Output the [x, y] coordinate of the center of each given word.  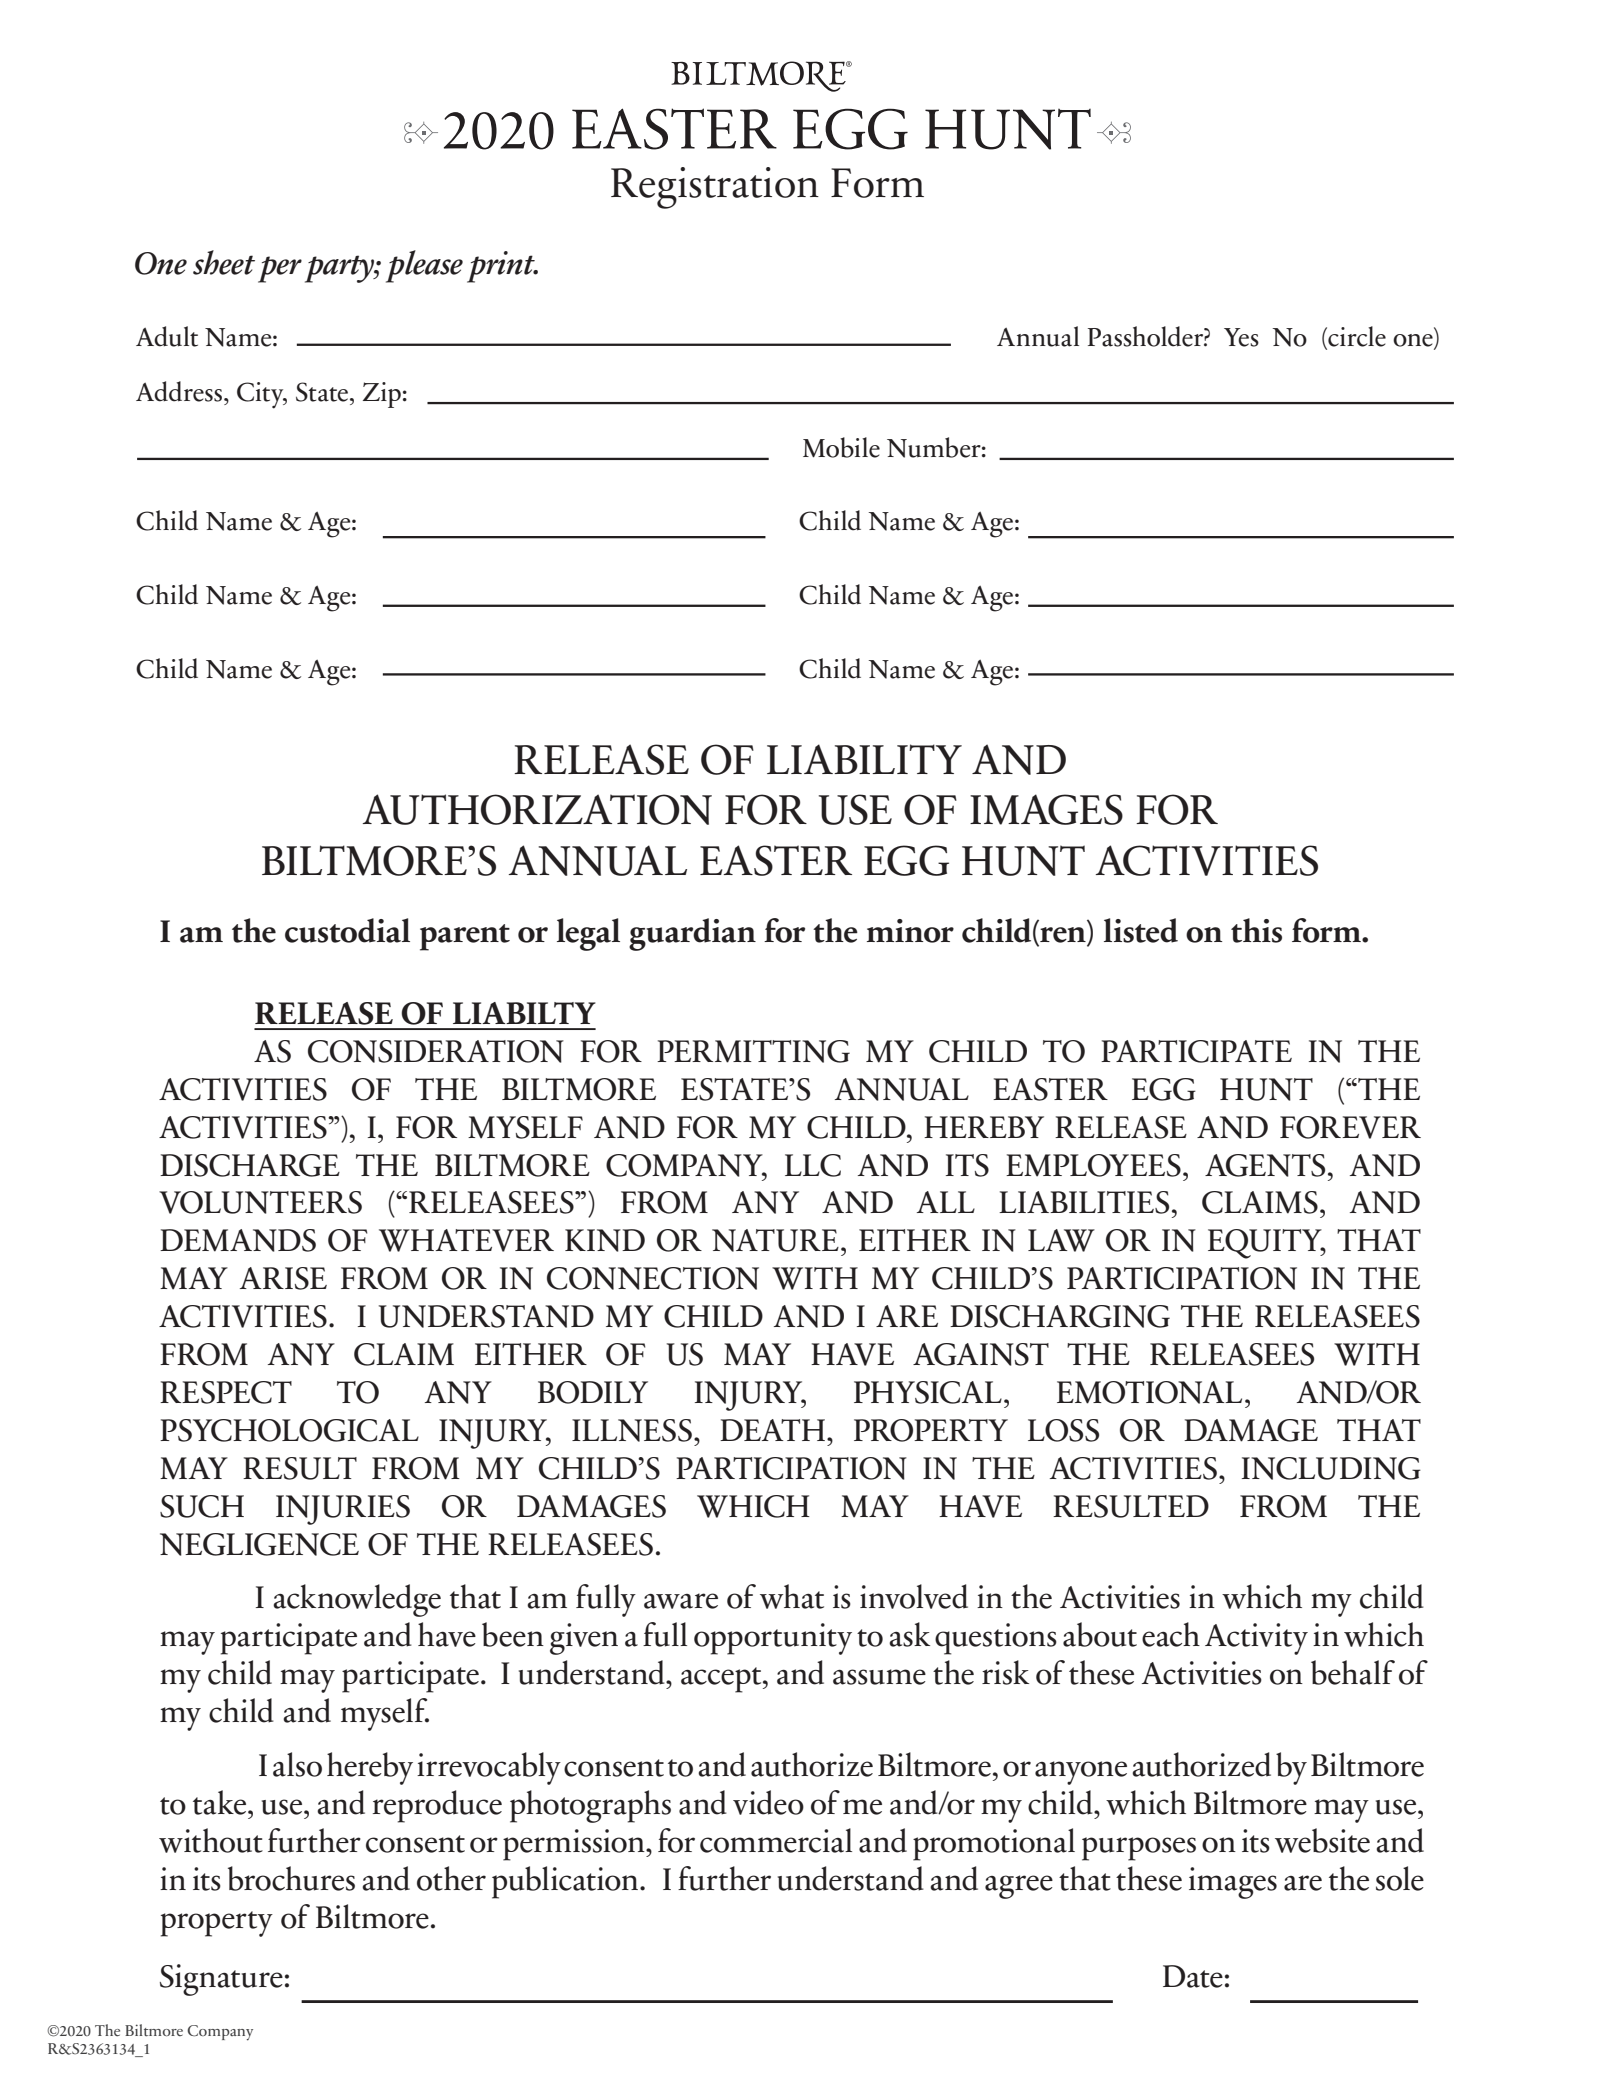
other [451, 1878]
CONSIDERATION [436, 1051]
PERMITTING [753, 1051]
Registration [715, 188]
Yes [1241, 337]
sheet [224, 262]
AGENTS [1265, 1165]
